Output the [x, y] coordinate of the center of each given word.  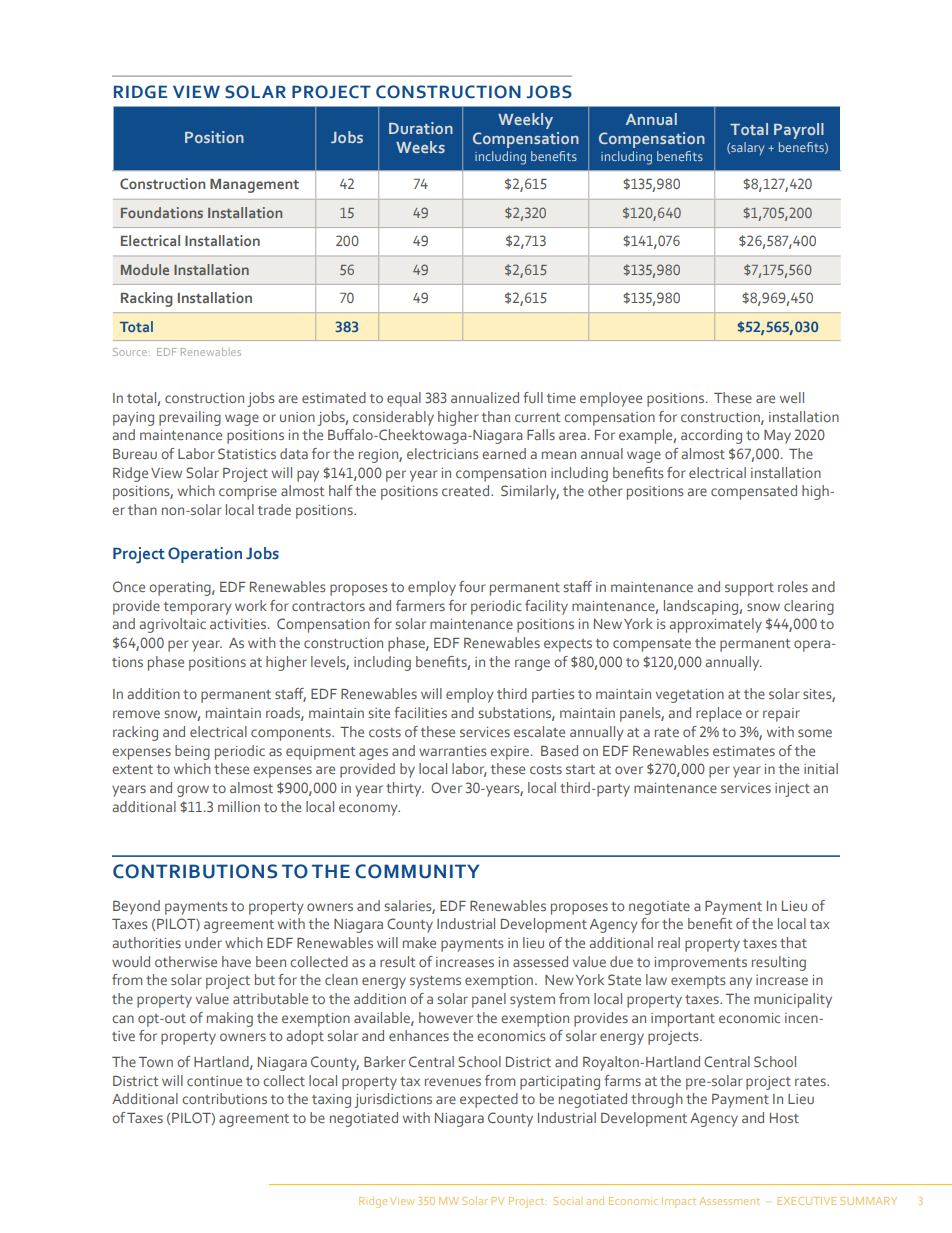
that [793, 942]
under [203, 942]
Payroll [799, 131]
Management [254, 186]
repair [781, 715]
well [792, 397]
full [533, 397]
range [532, 665]
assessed [540, 961]
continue [214, 1081]
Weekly [525, 121]
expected [489, 1100]
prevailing [190, 418]
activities [239, 624]
